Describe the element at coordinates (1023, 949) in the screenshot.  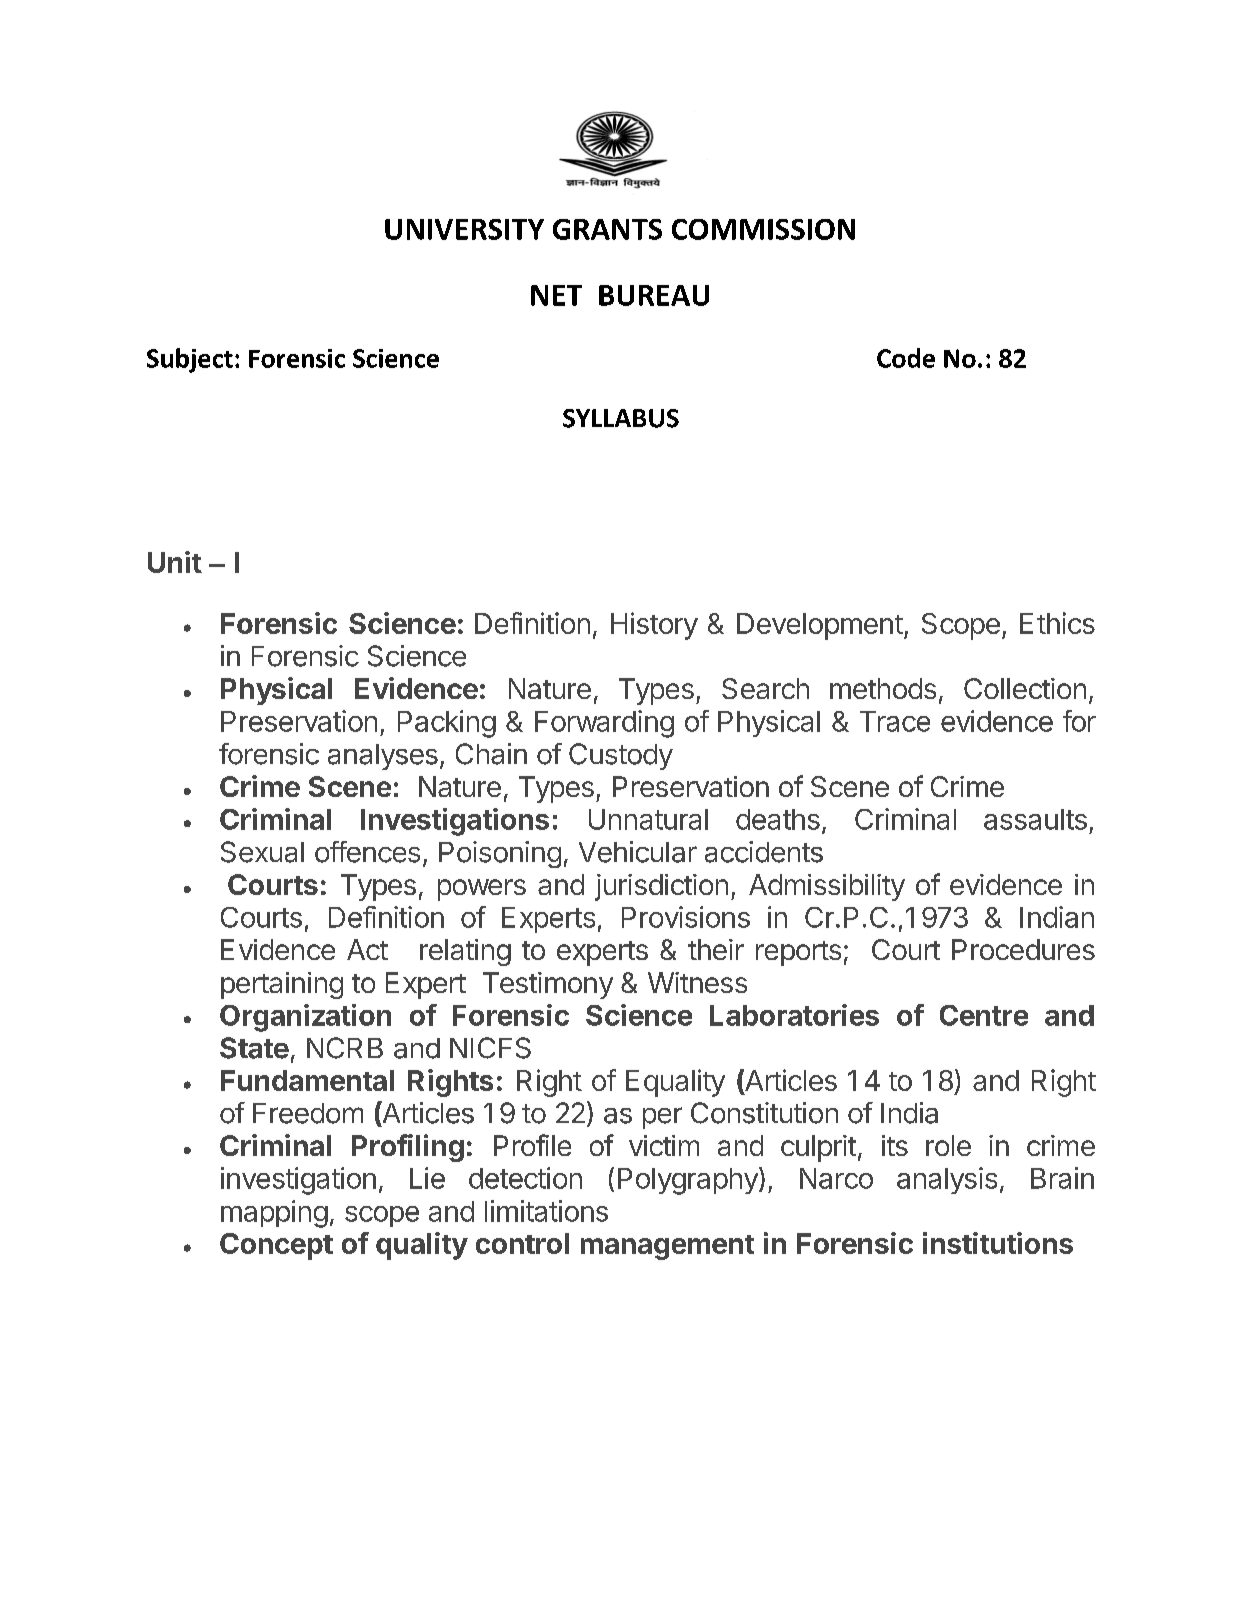
I see `Procedures` at that location.
